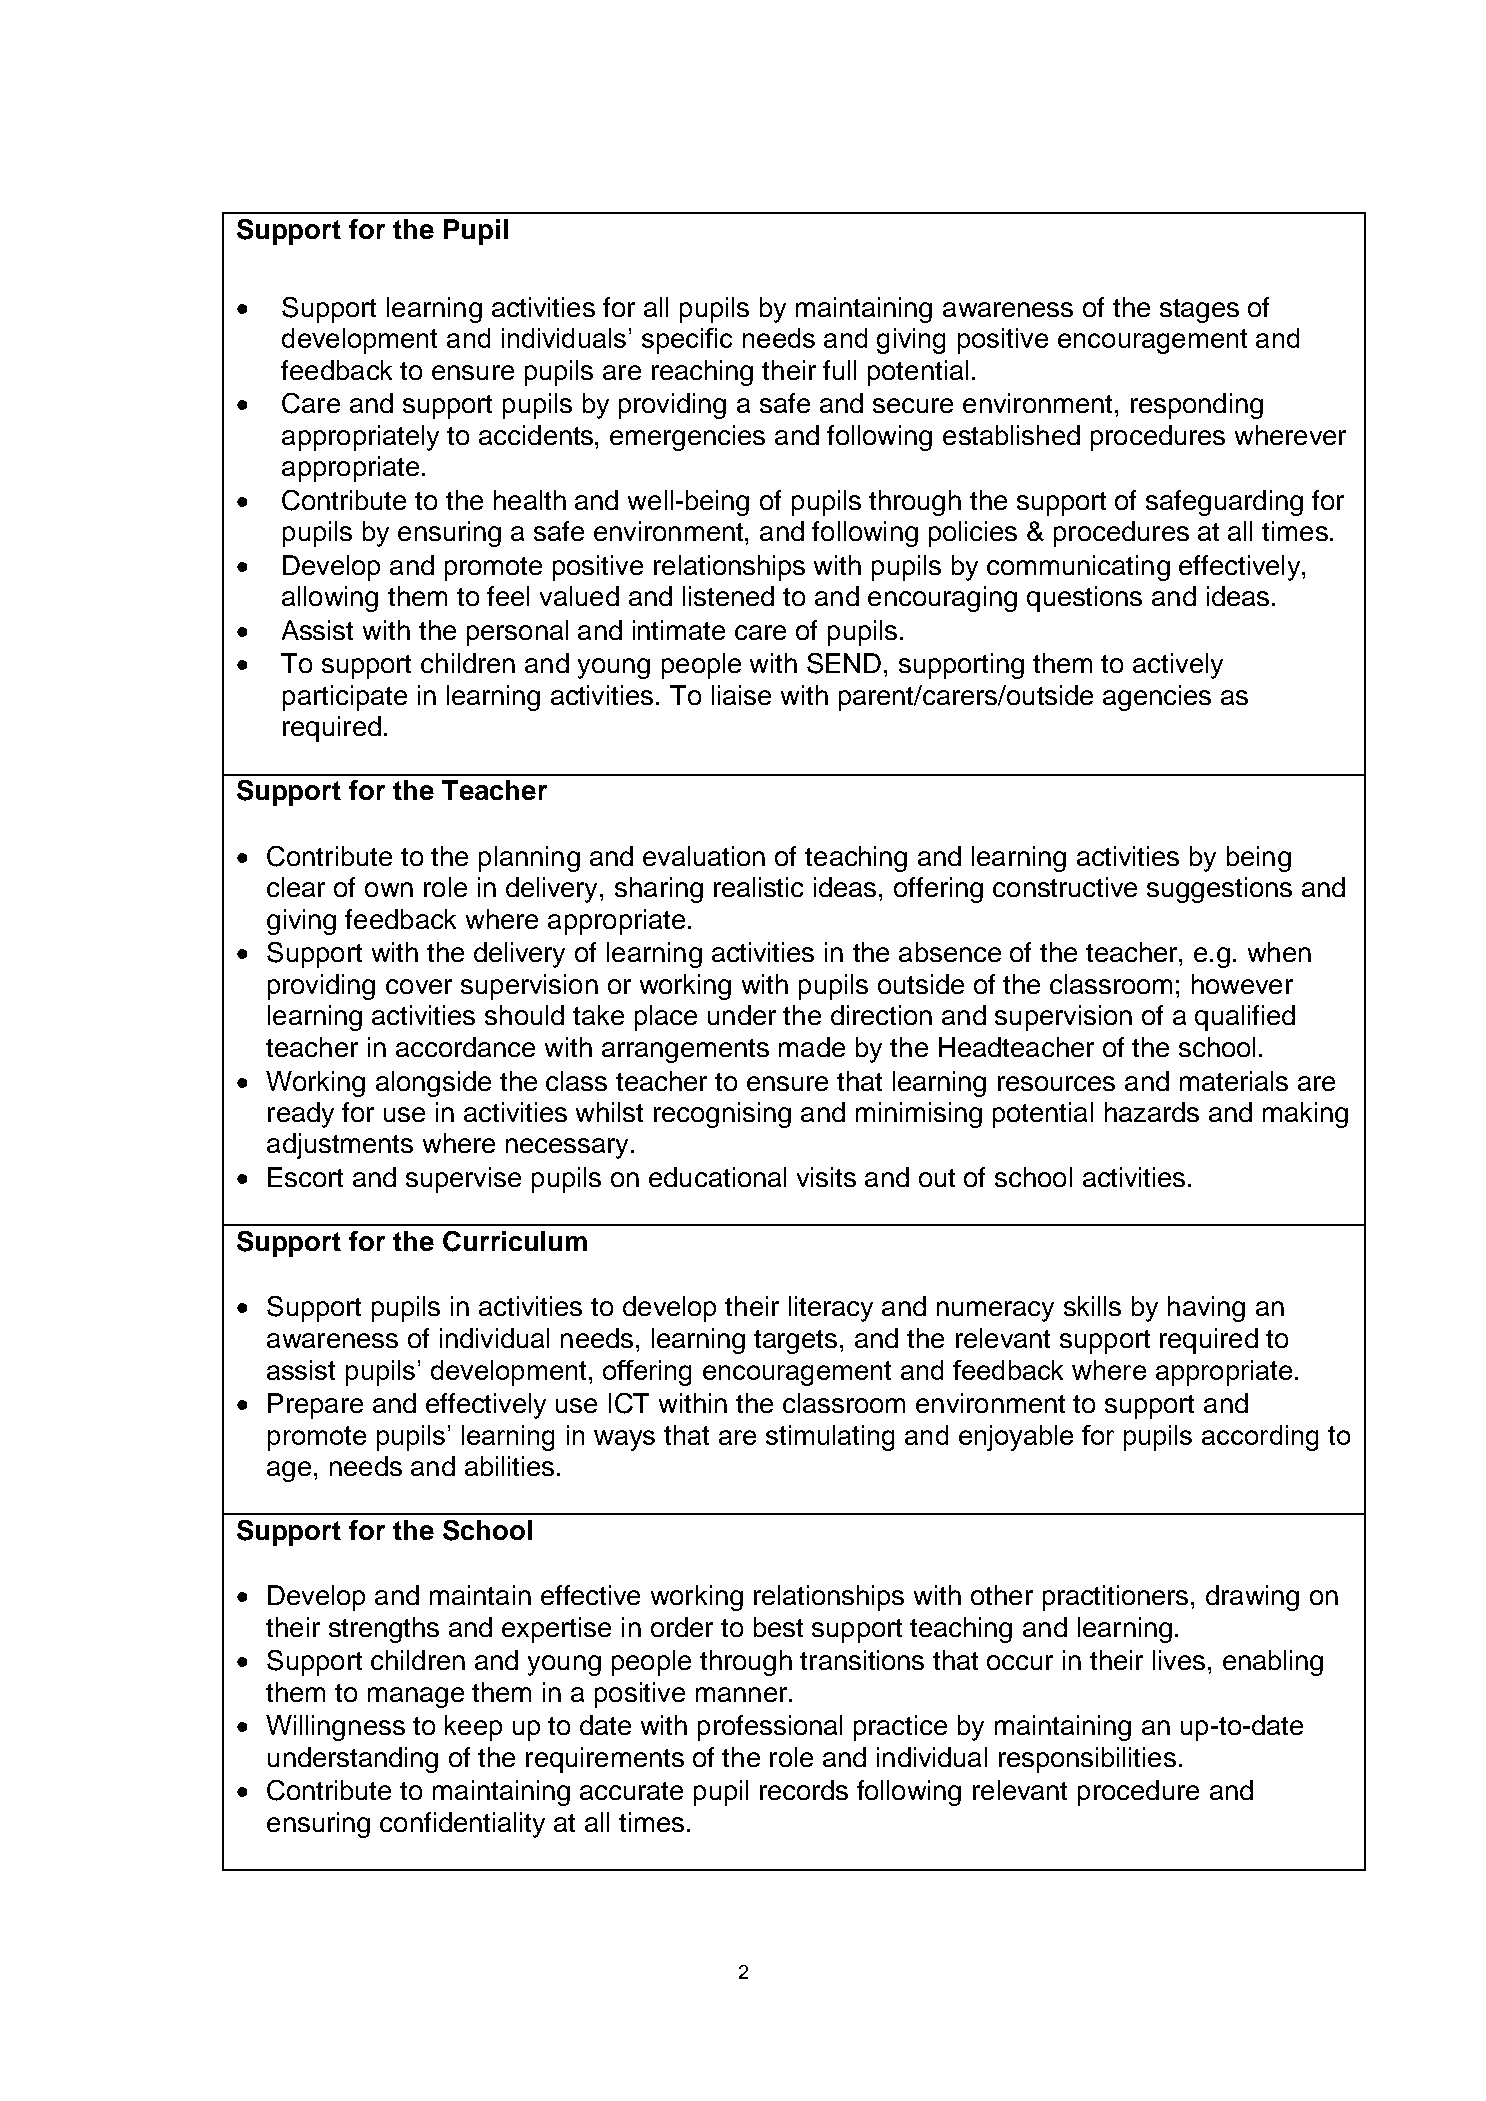  Describe the element at coordinates (831, 1309) in the page. I see `literacy` at that location.
